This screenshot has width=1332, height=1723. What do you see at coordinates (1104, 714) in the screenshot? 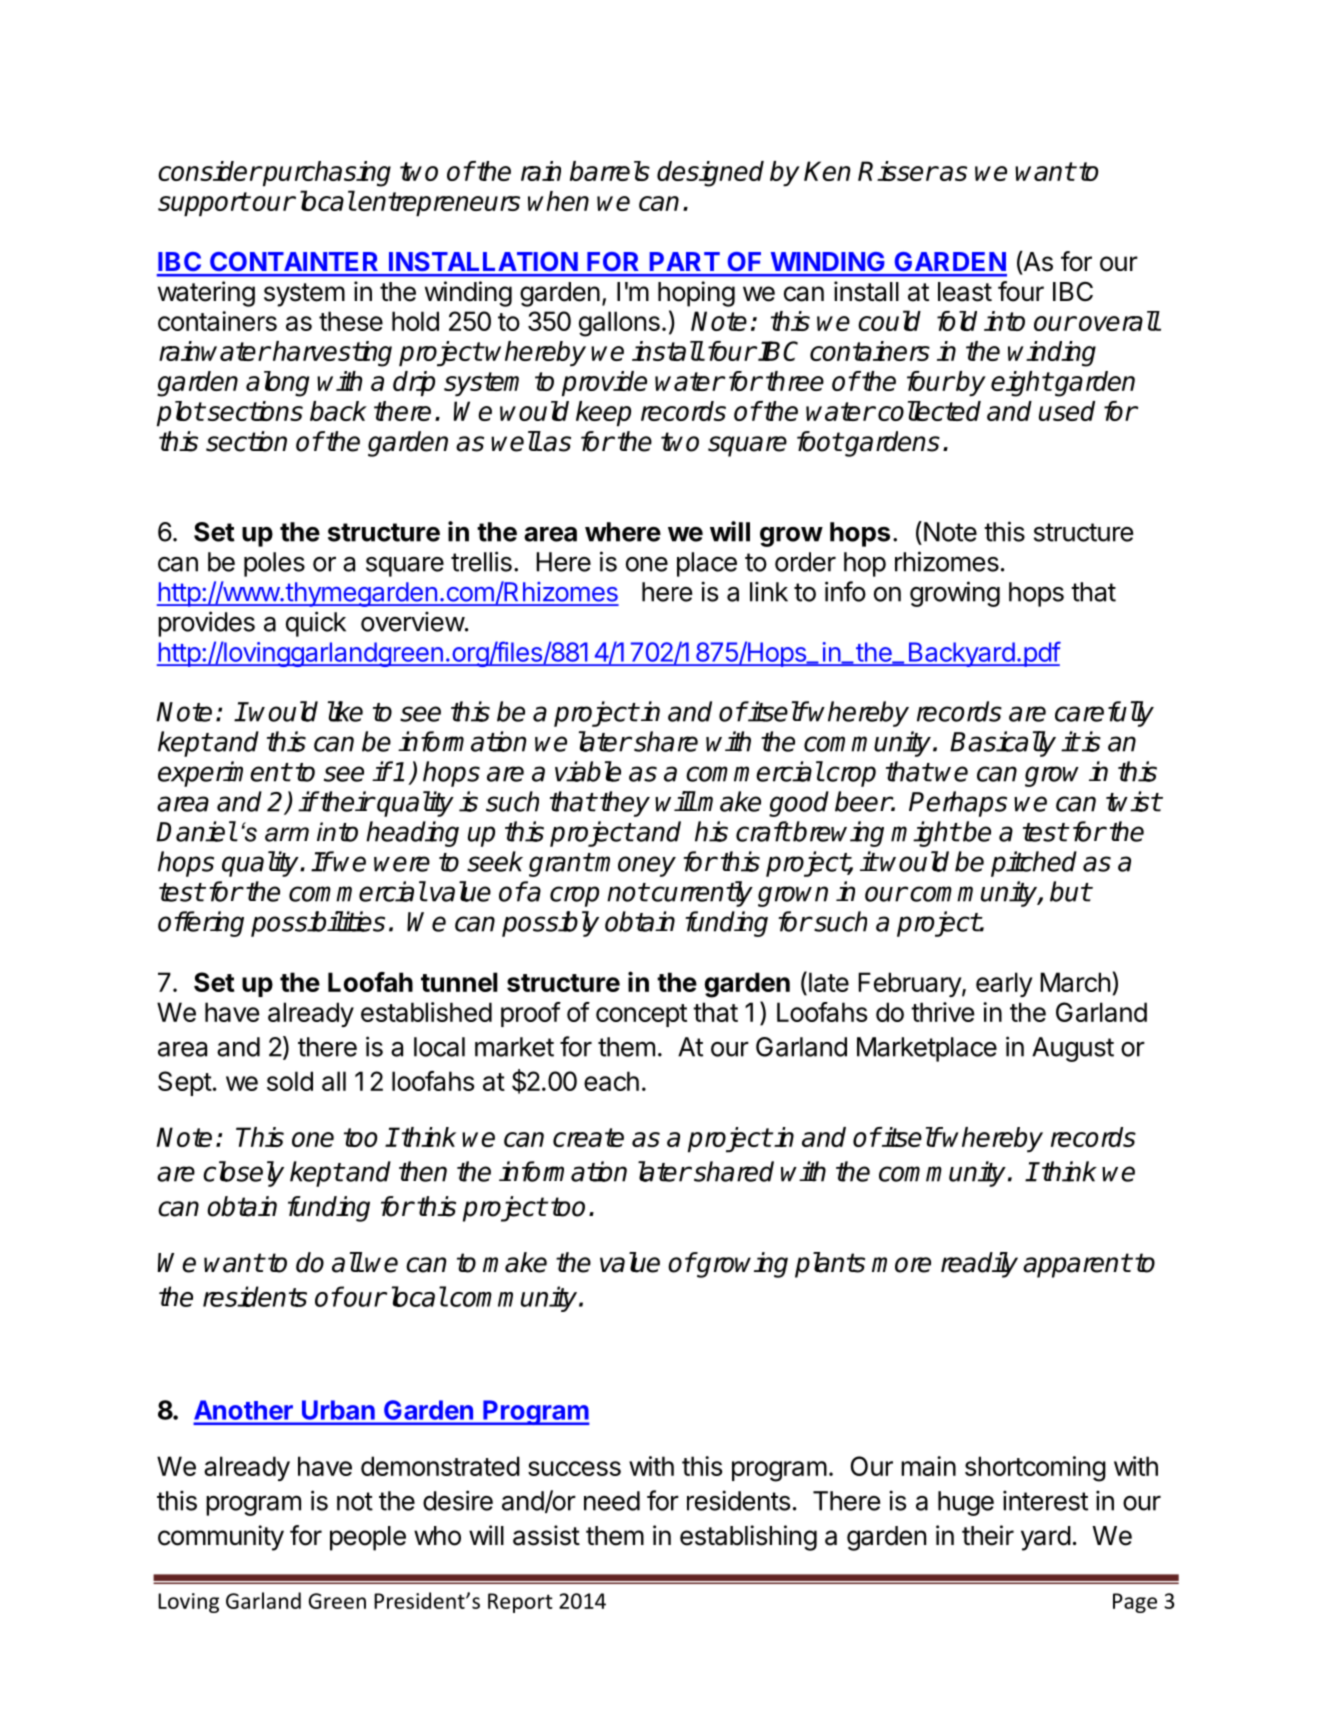
I see `carefully` at bounding box center [1104, 714].
